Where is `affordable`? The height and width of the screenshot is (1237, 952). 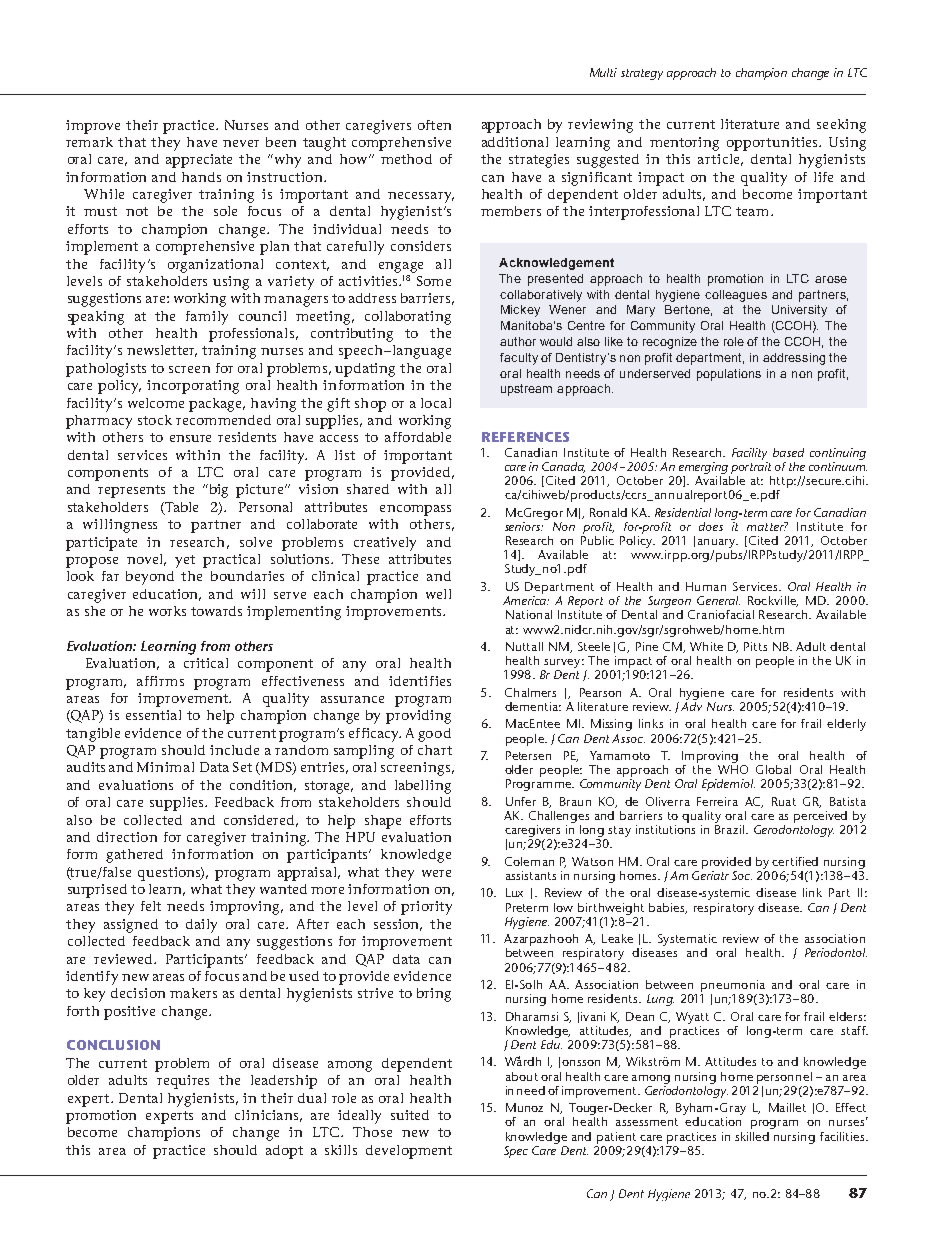 affordable is located at coordinates (418, 437).
